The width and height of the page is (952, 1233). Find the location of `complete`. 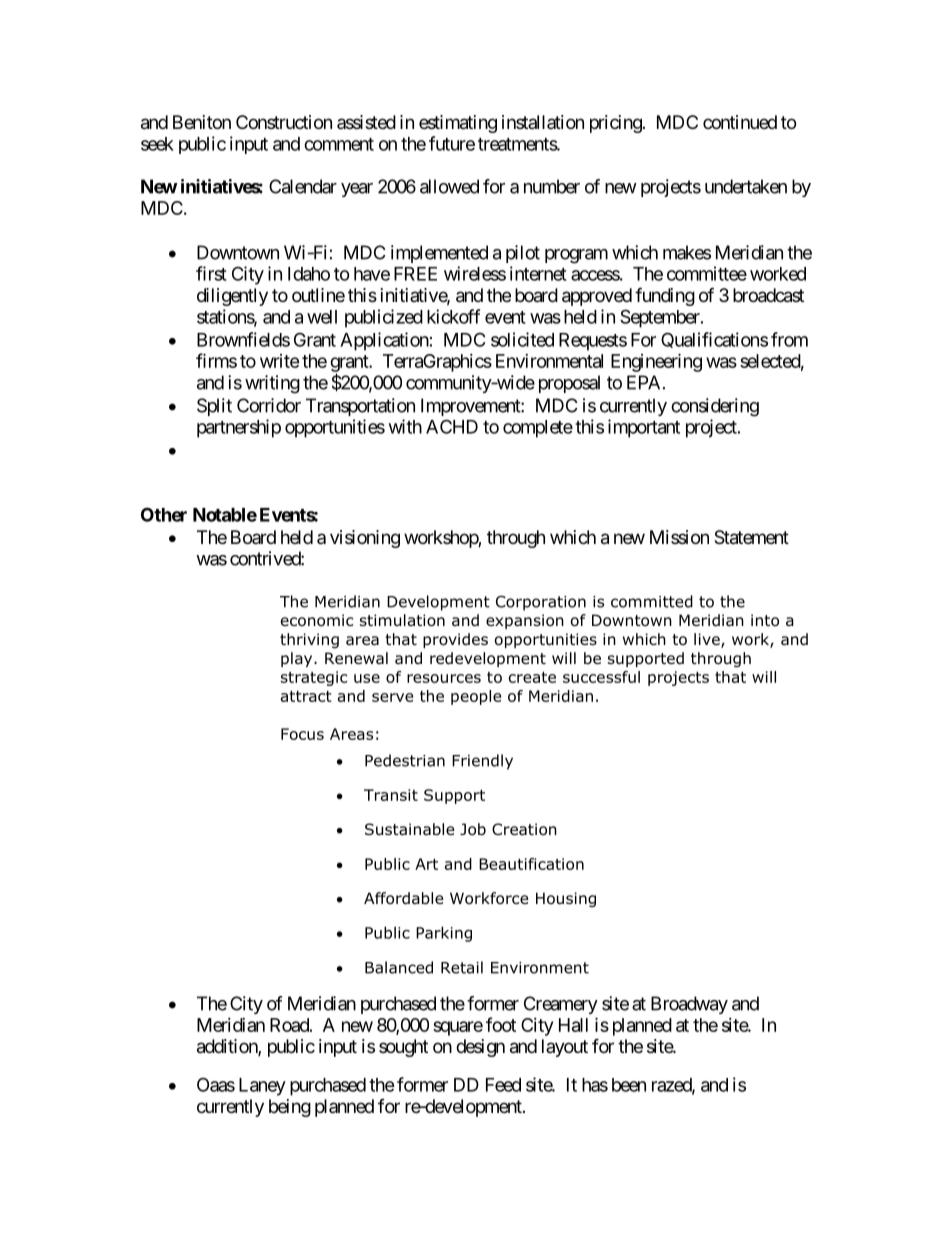

complete is located at coordinates (538, 429).
